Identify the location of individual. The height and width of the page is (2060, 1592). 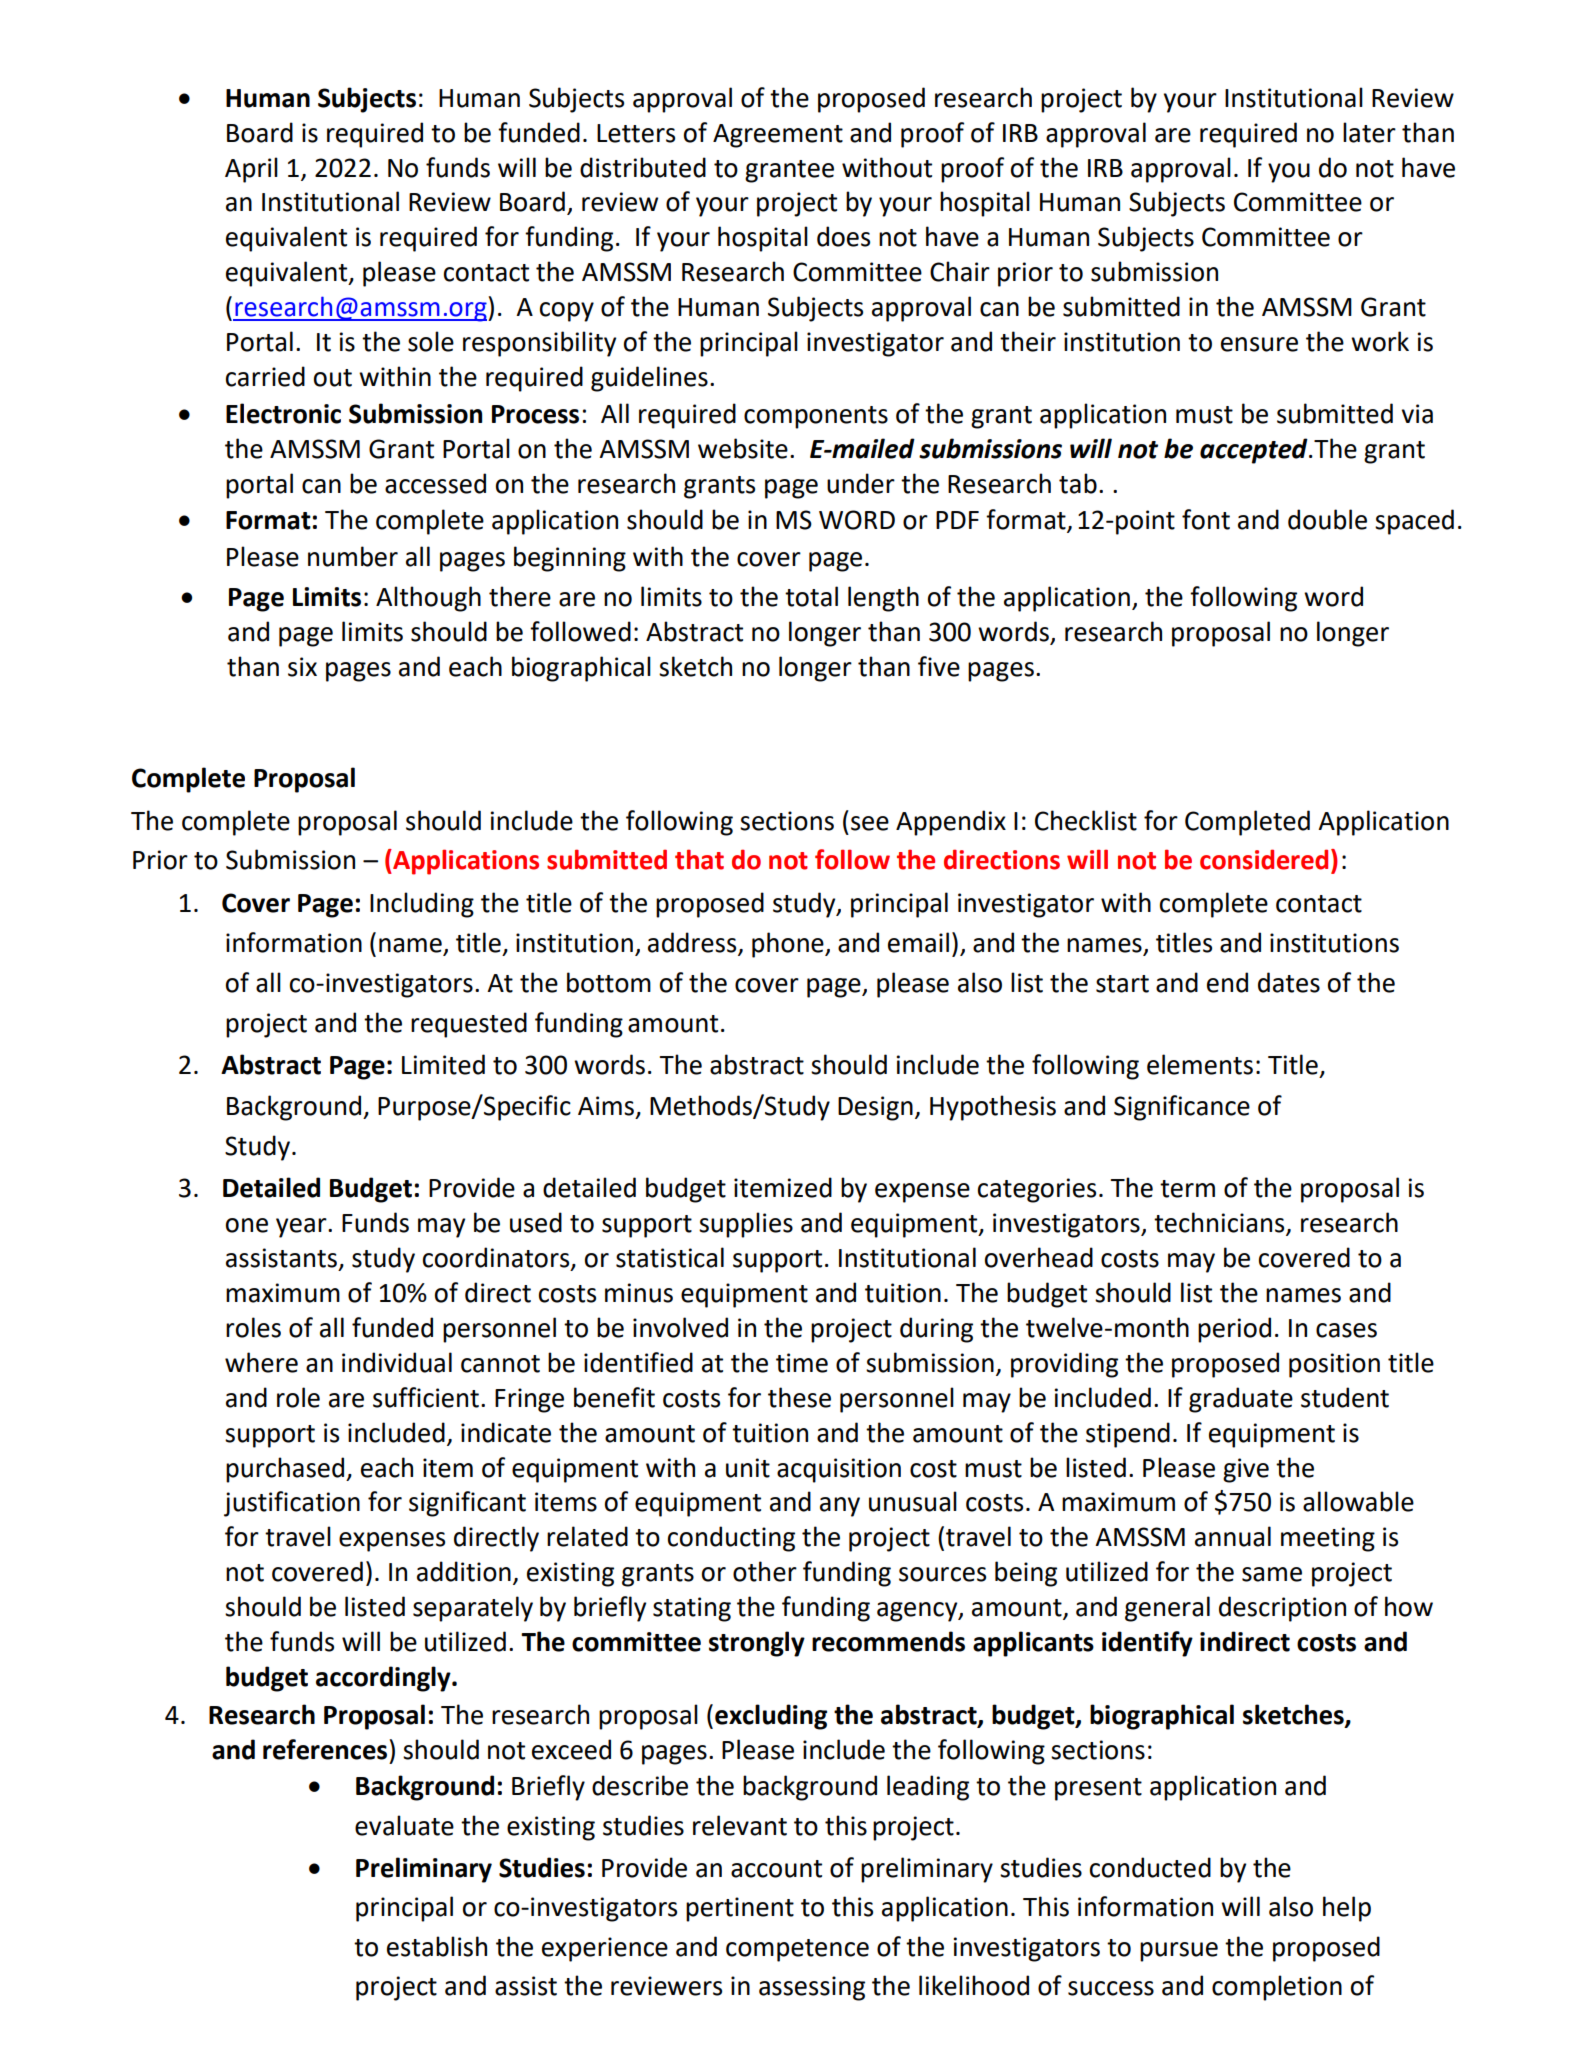
(397, 1362).
